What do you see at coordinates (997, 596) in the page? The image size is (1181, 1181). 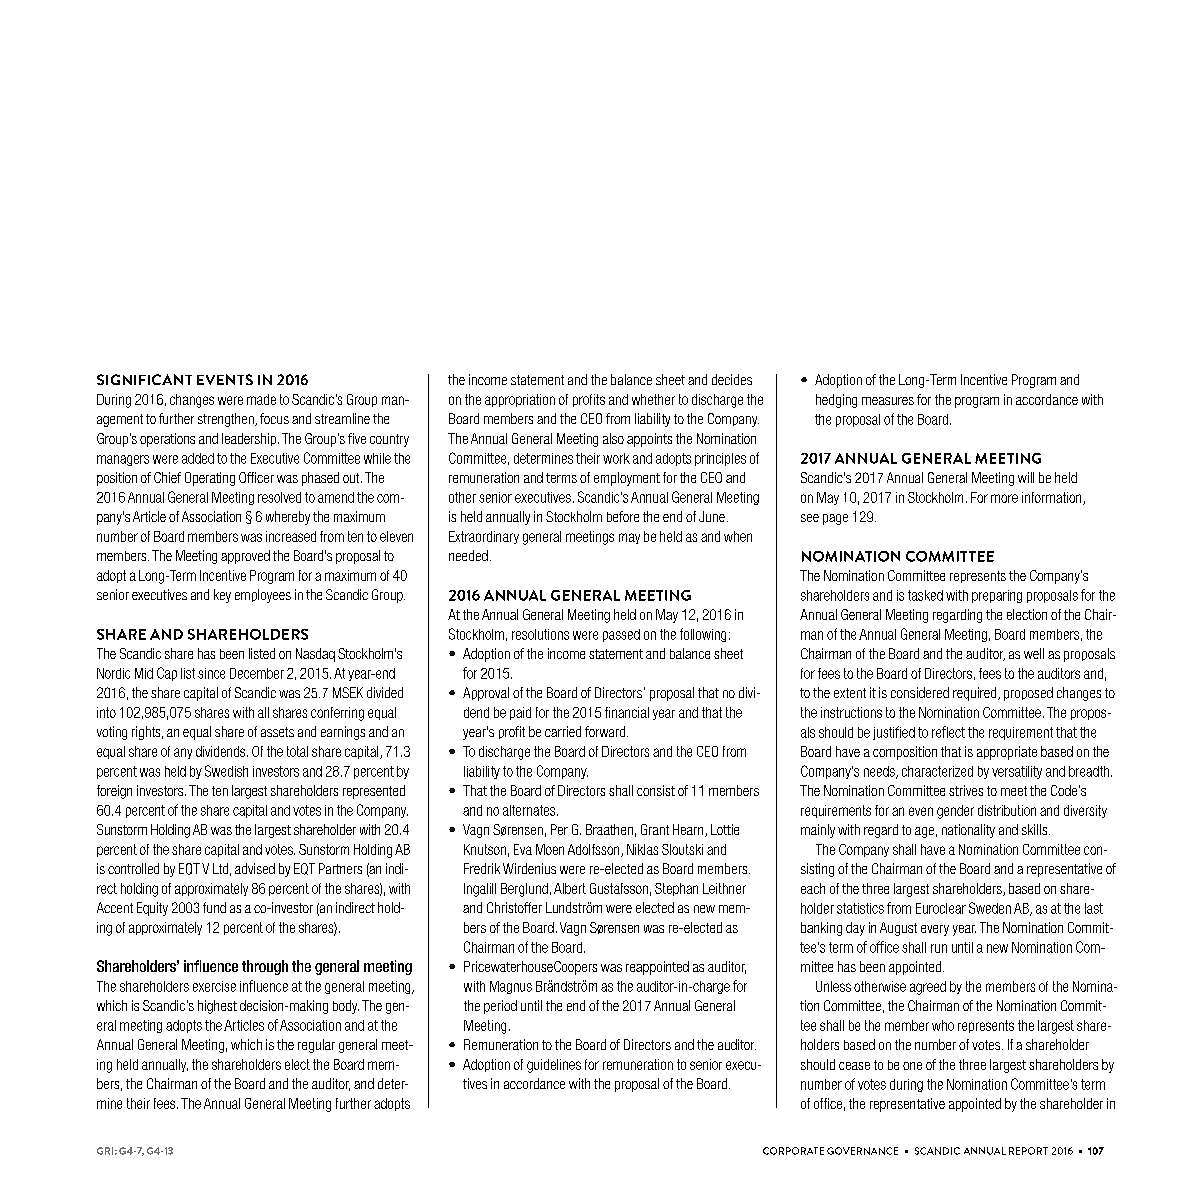 I see `preparing` at bounding box center [997, 596].
